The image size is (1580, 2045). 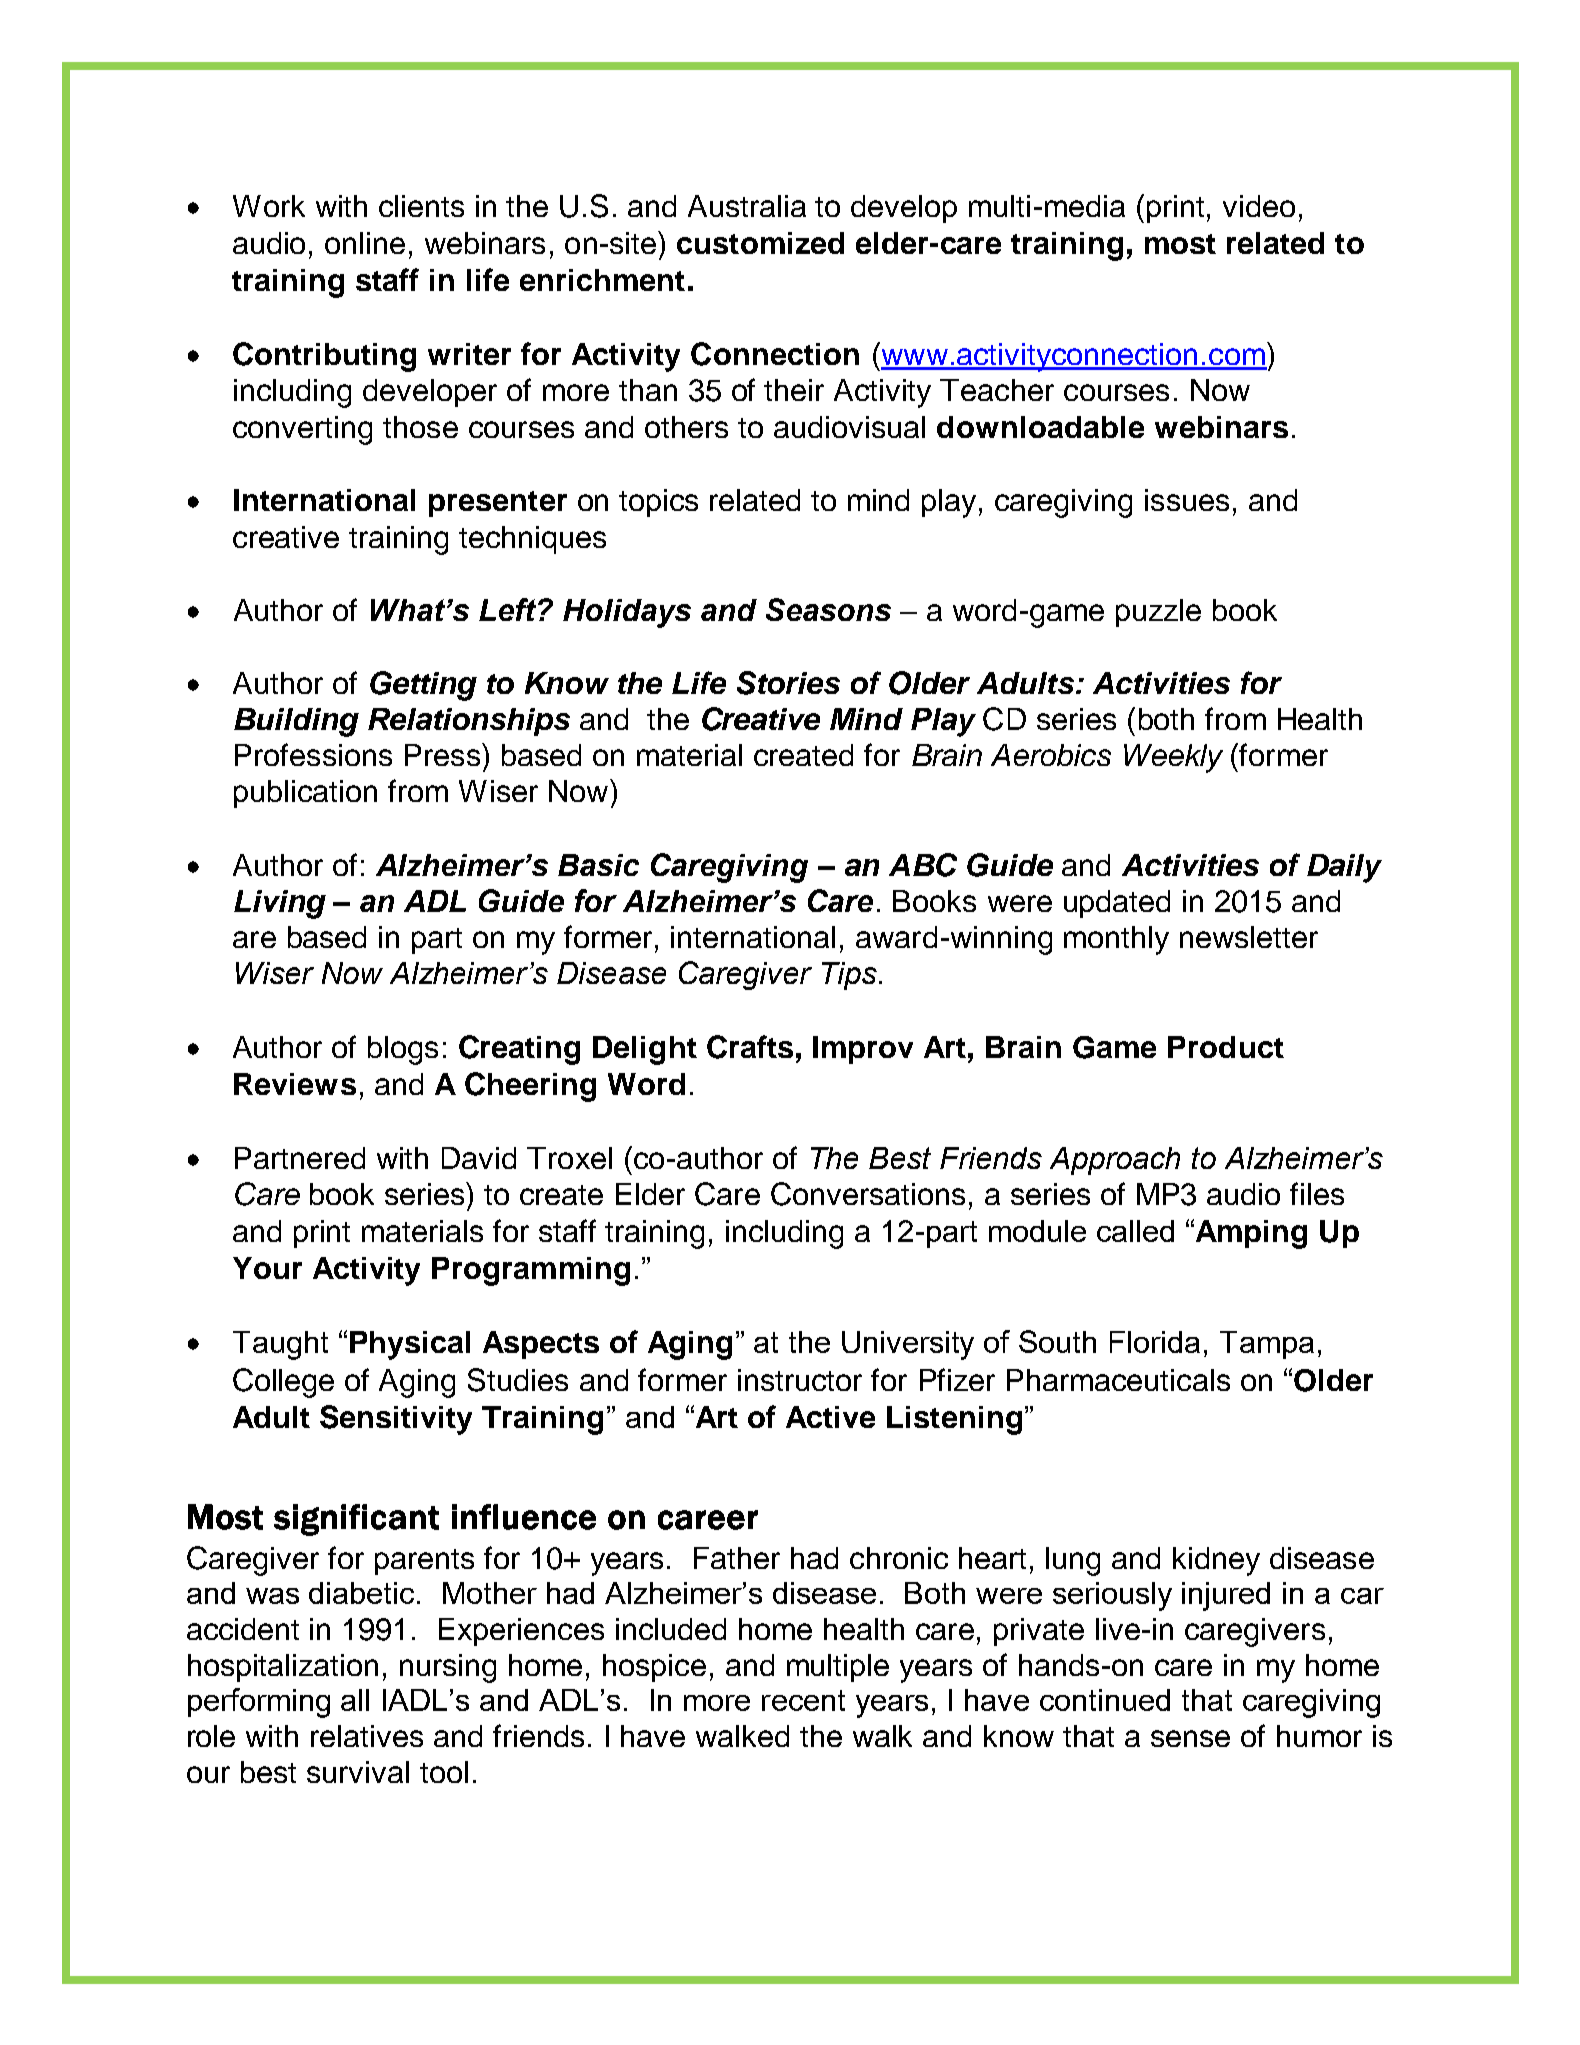 What do you see at coordinates (760, 243) in the screenshot?
I see `customized` at bounding box center [760, 243].
